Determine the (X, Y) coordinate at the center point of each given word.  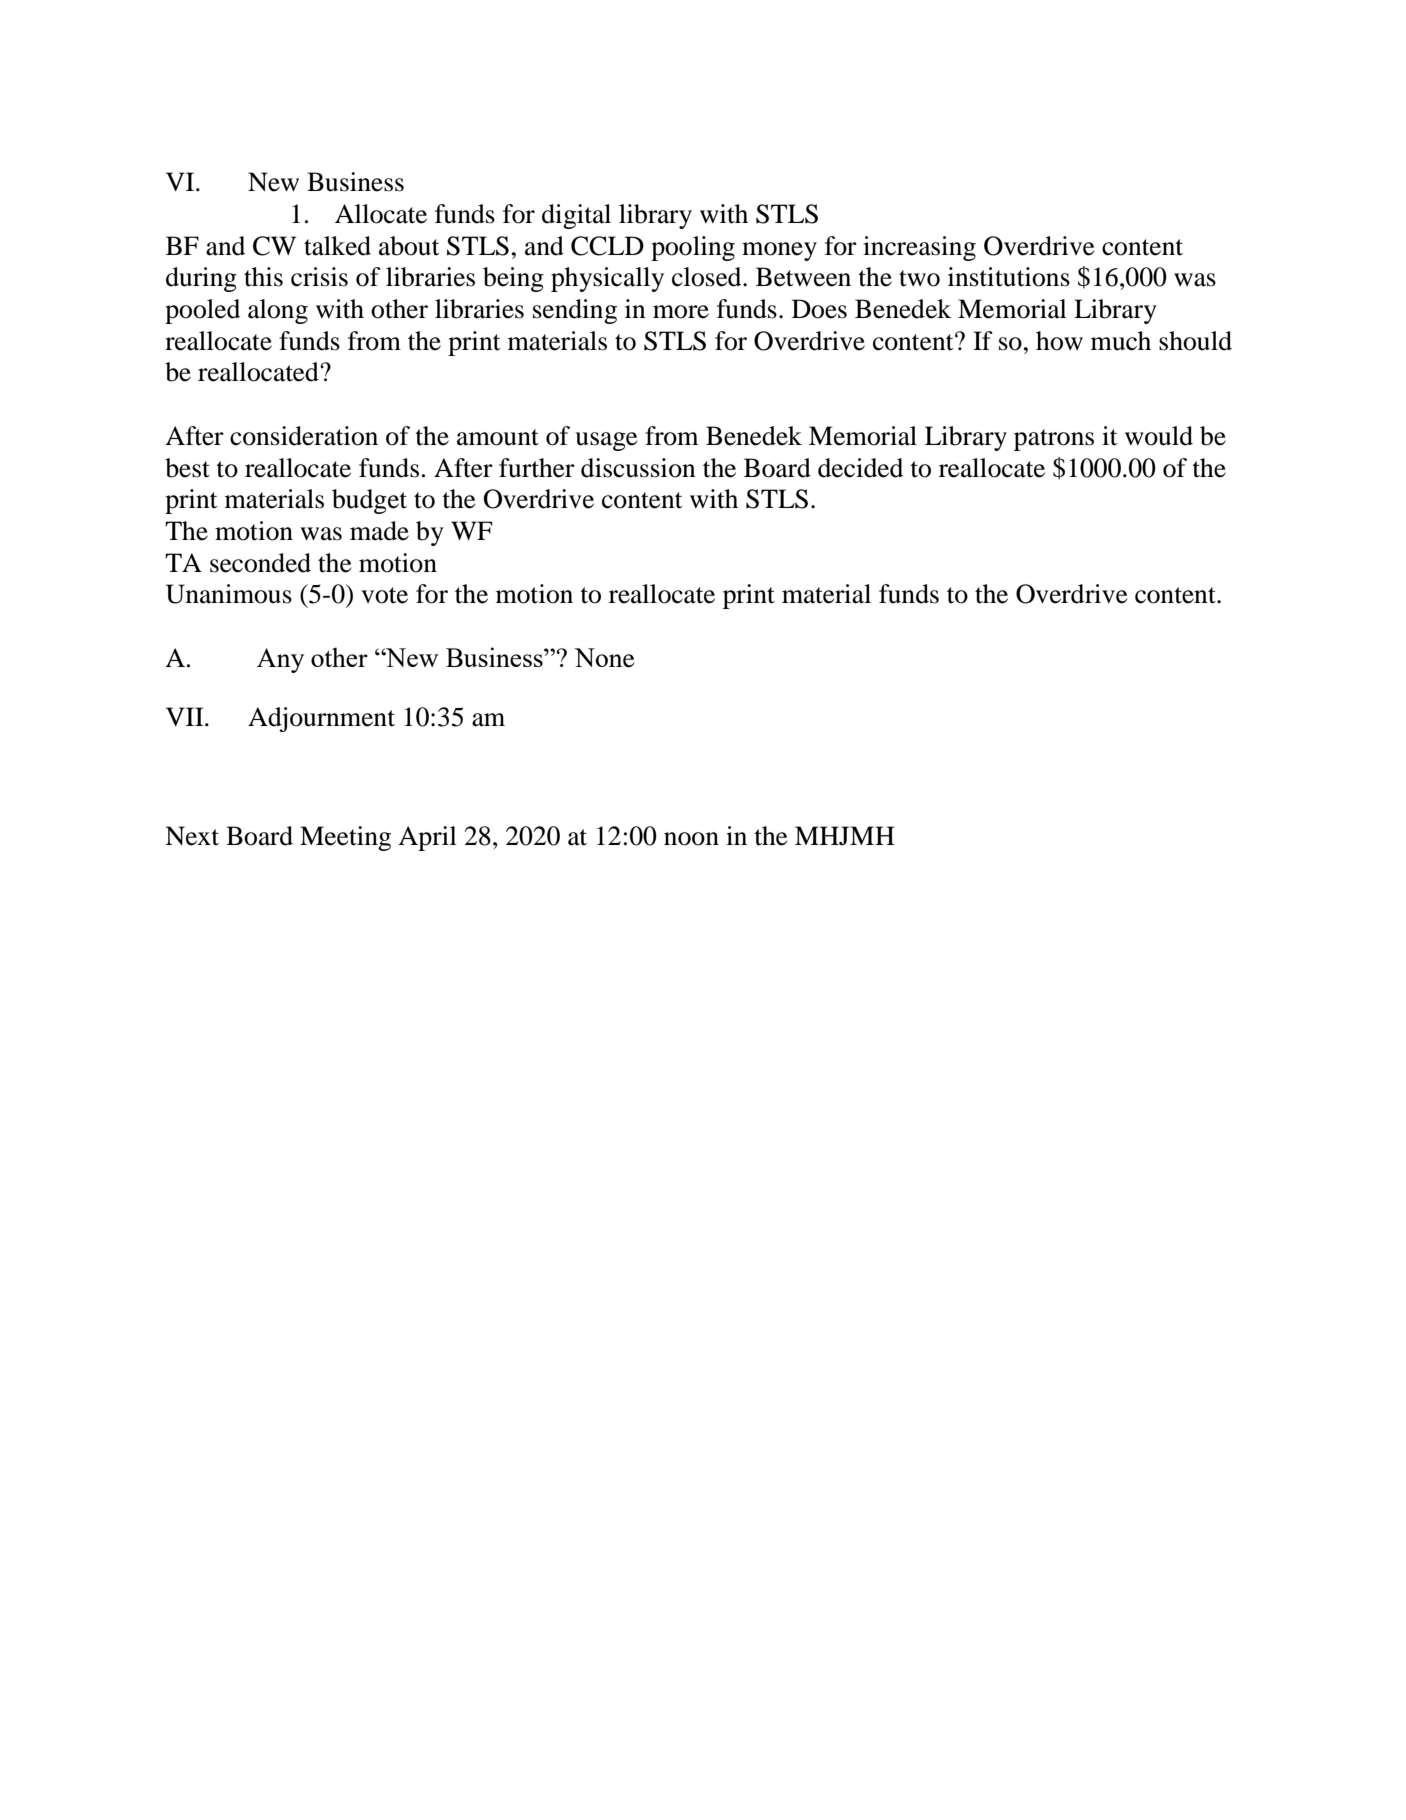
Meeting (345, 838)
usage (606, 441)
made (379, 531)
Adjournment (321, 719)
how (1059, 341)
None (604, 658)
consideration (304, 436)
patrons (1054, 440)
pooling (693, 248)
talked (337, 246)
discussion (638, 468)
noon (691, 839)
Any (280, 660)
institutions (1009, 277)
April (427, 838)
